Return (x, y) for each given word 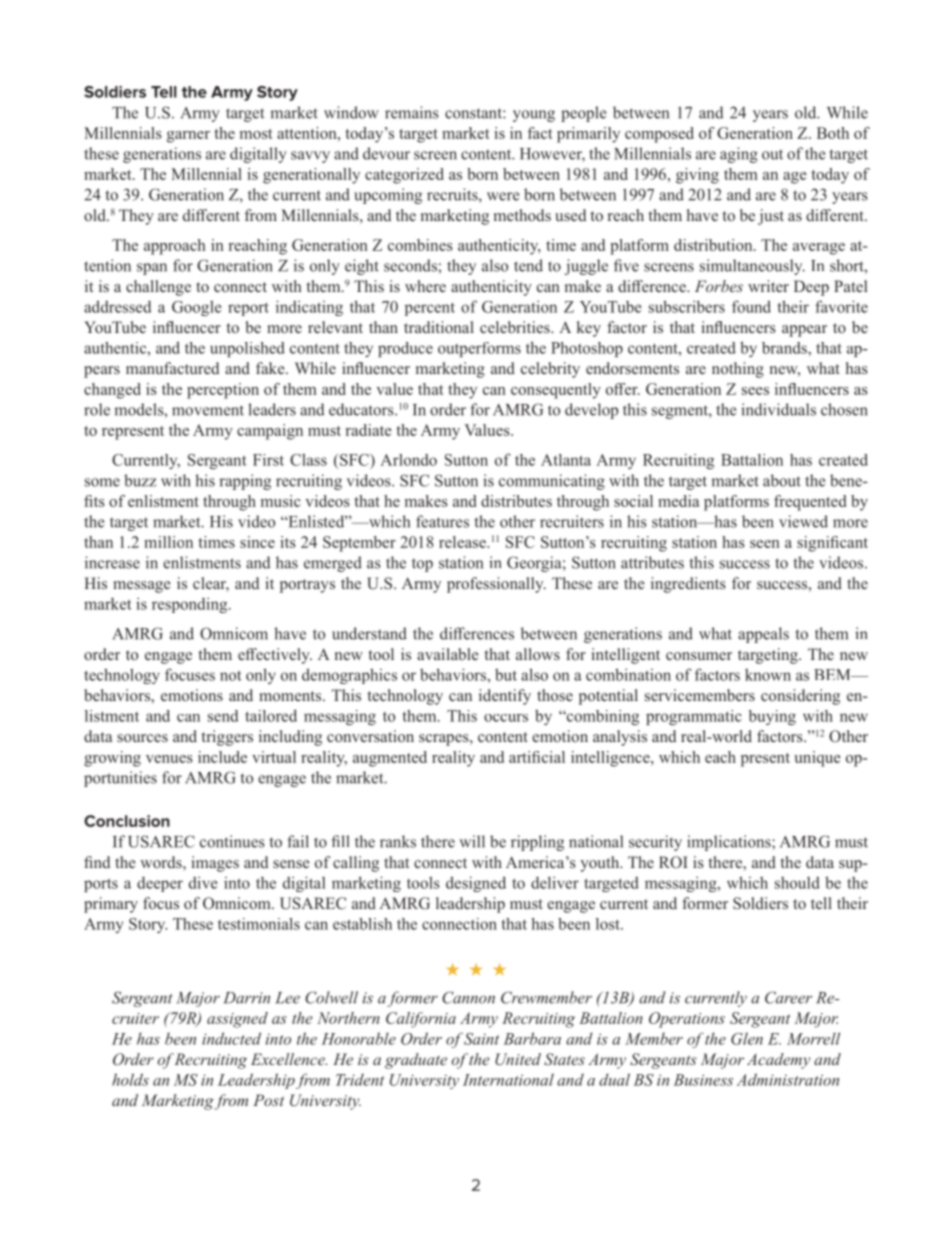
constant (474, 113)
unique (817, 759)
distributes (516, 501)
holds (130, 1079)
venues (169, 759)
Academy (778, 1061)
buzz (140, 480)
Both (833, 133)
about (782, 480)
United (518, 1059)
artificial (537, 757)
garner (188, 137)
